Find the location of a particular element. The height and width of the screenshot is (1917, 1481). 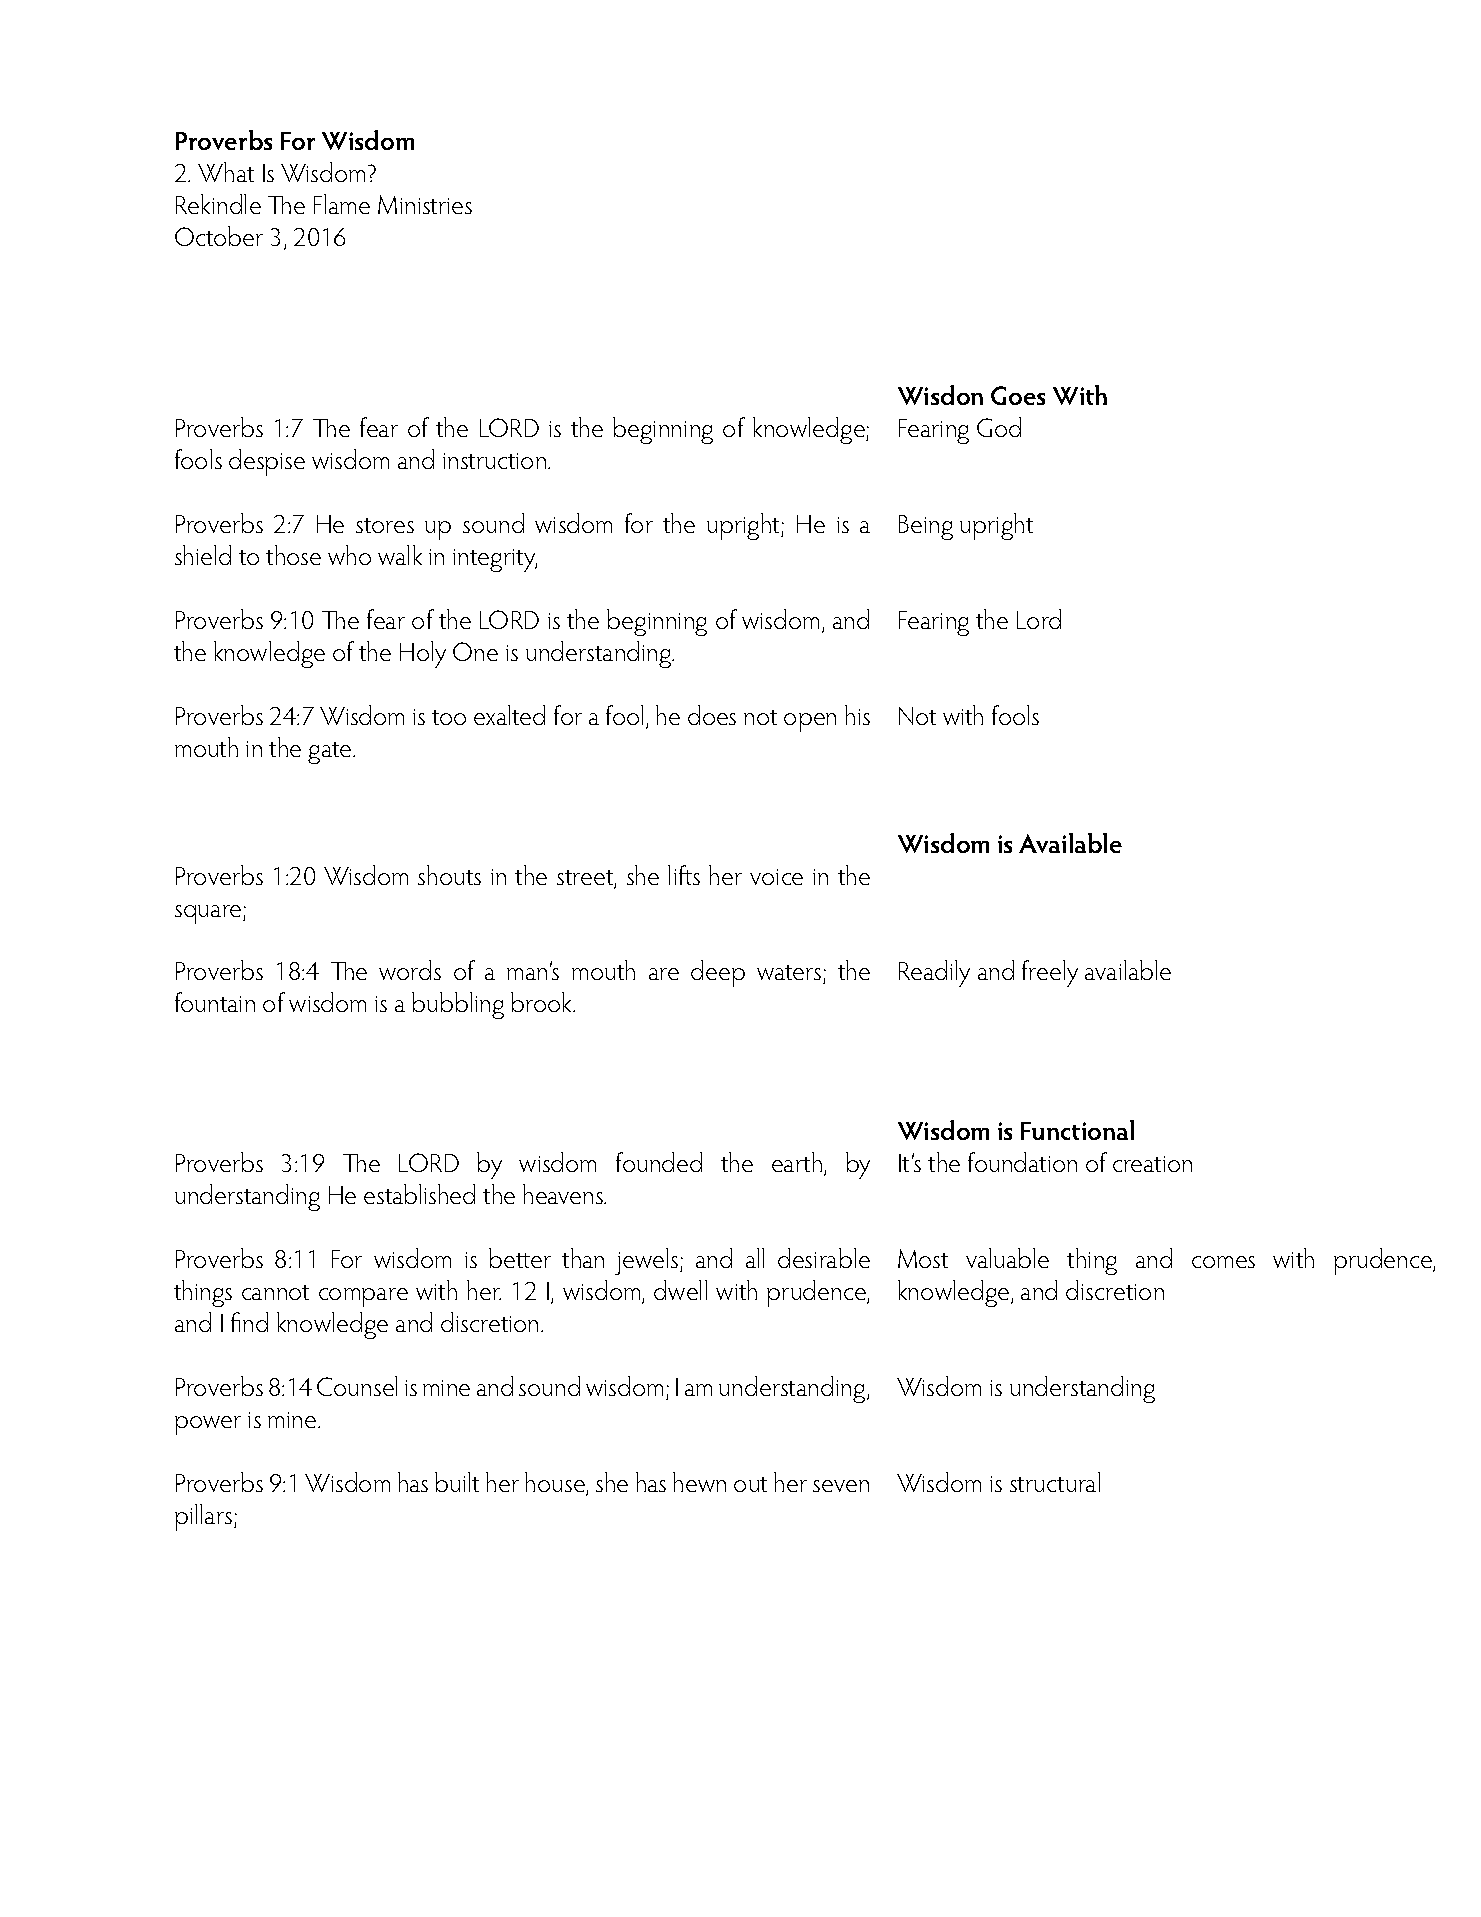

Ministries is located at coordinates (425, 204).
